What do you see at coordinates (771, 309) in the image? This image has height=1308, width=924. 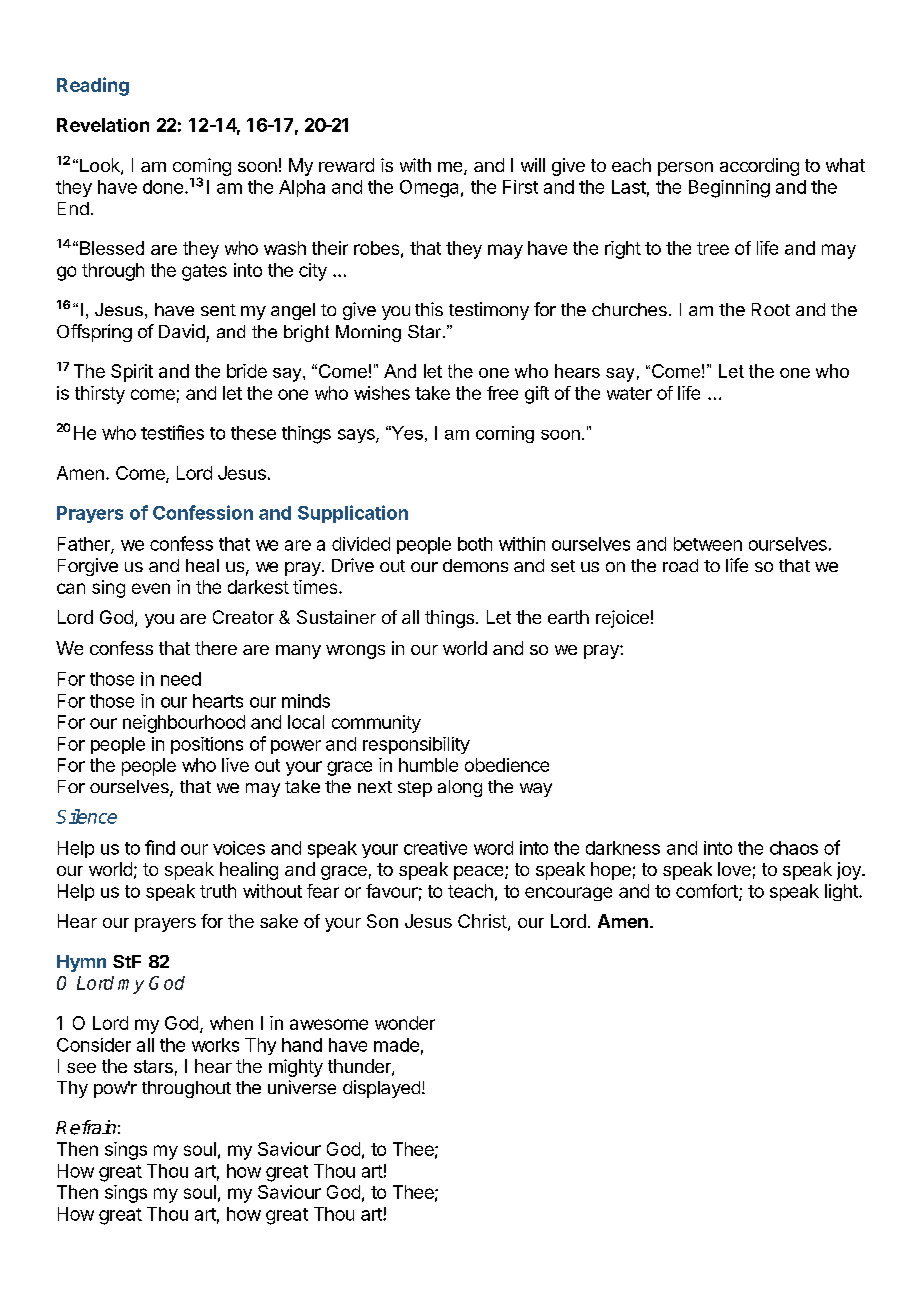 I see `Root` at bounding box center [771, 309].
